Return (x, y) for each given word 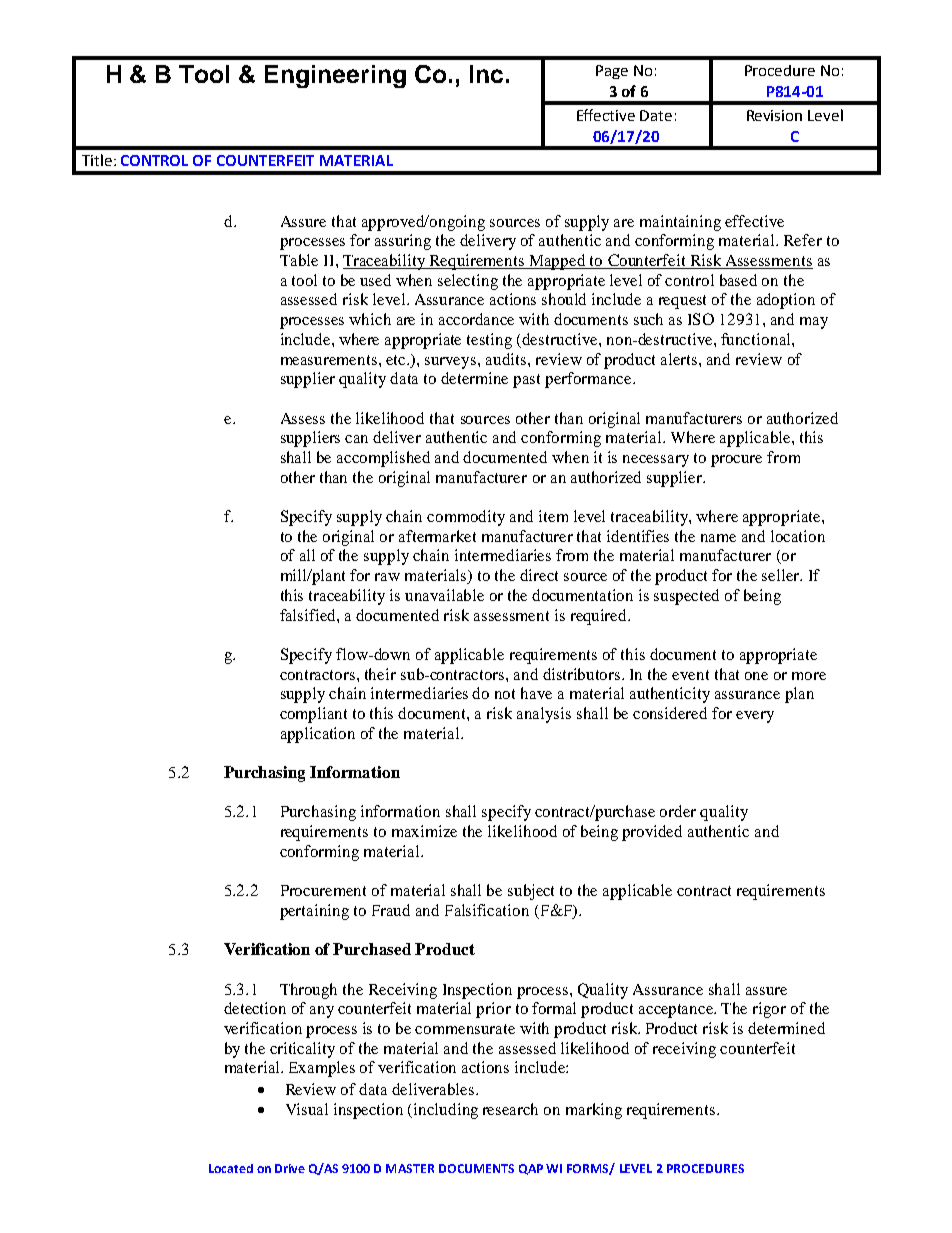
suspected (686, 597)
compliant (313, 715)
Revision (774, 115)
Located (231, 1168)
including (446, 1111)
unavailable (444, 595)
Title (97, 160)
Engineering (335, 76)
